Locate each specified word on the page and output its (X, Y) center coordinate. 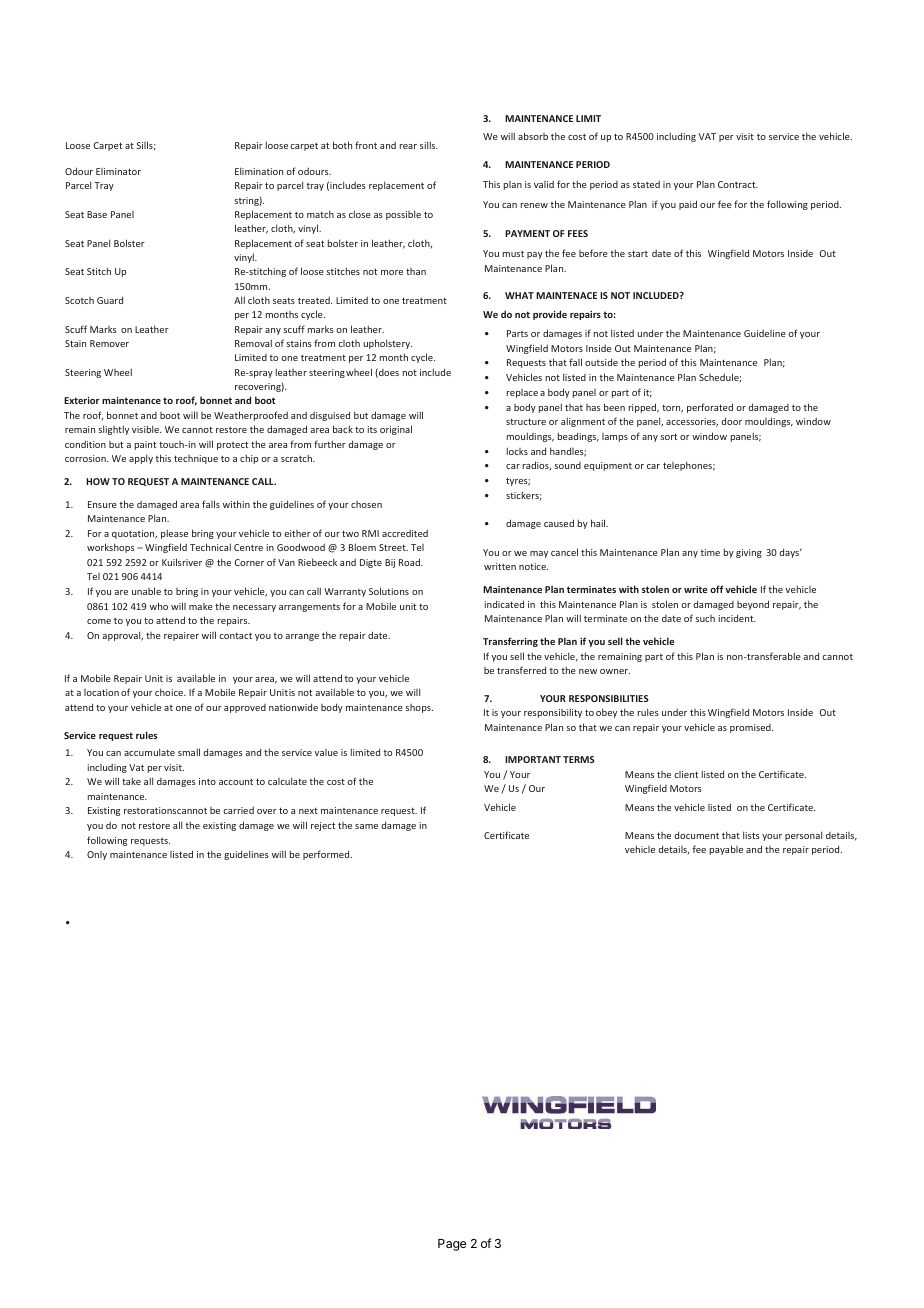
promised (751, 728)
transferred (521, 670)
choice (170, 692)
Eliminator (118, 171)
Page (452, 1245)
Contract (738, 184)
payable (726, 850)
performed (327, 855)
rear (408, 146)
